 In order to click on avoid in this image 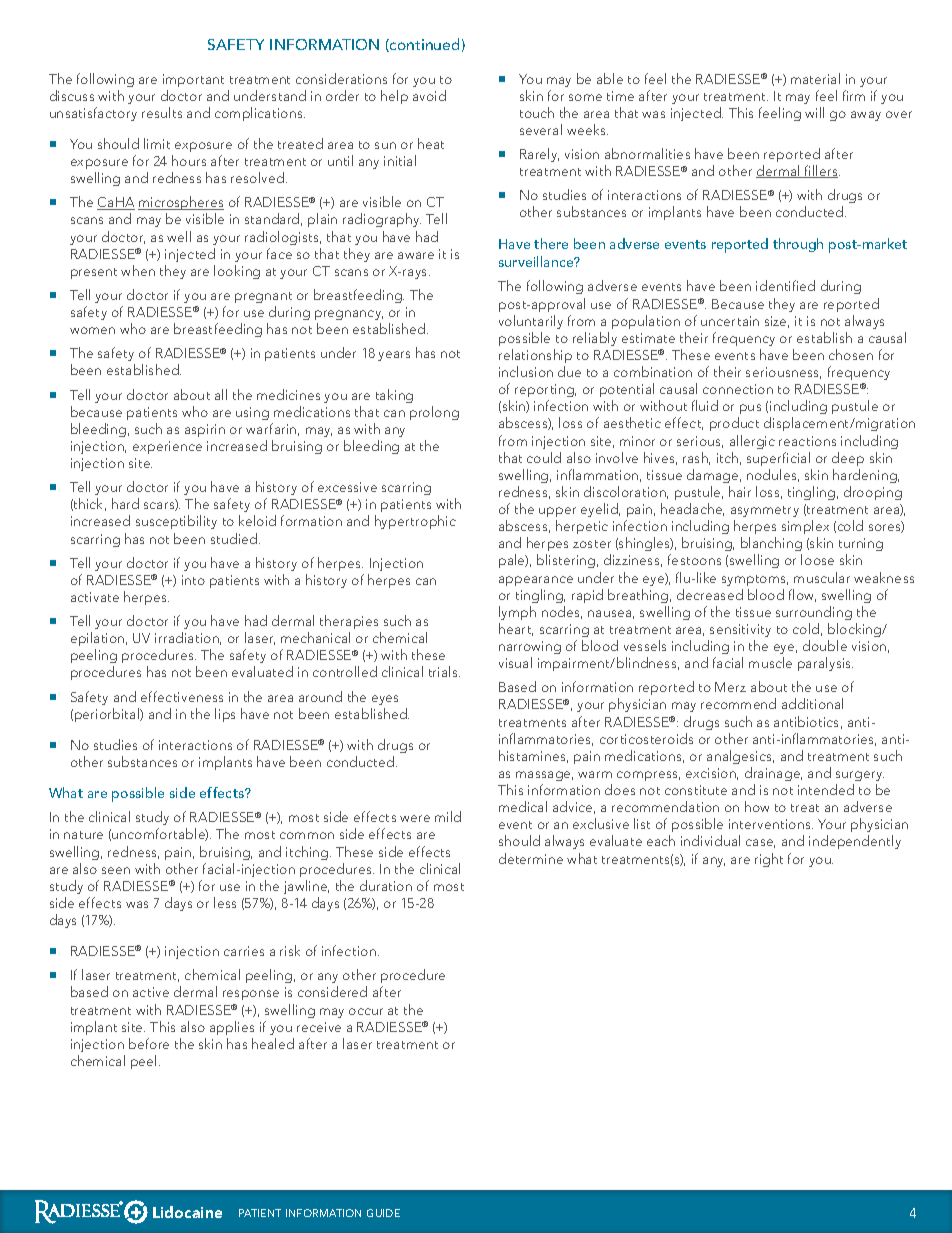, I will do `click(429, 95)`.
